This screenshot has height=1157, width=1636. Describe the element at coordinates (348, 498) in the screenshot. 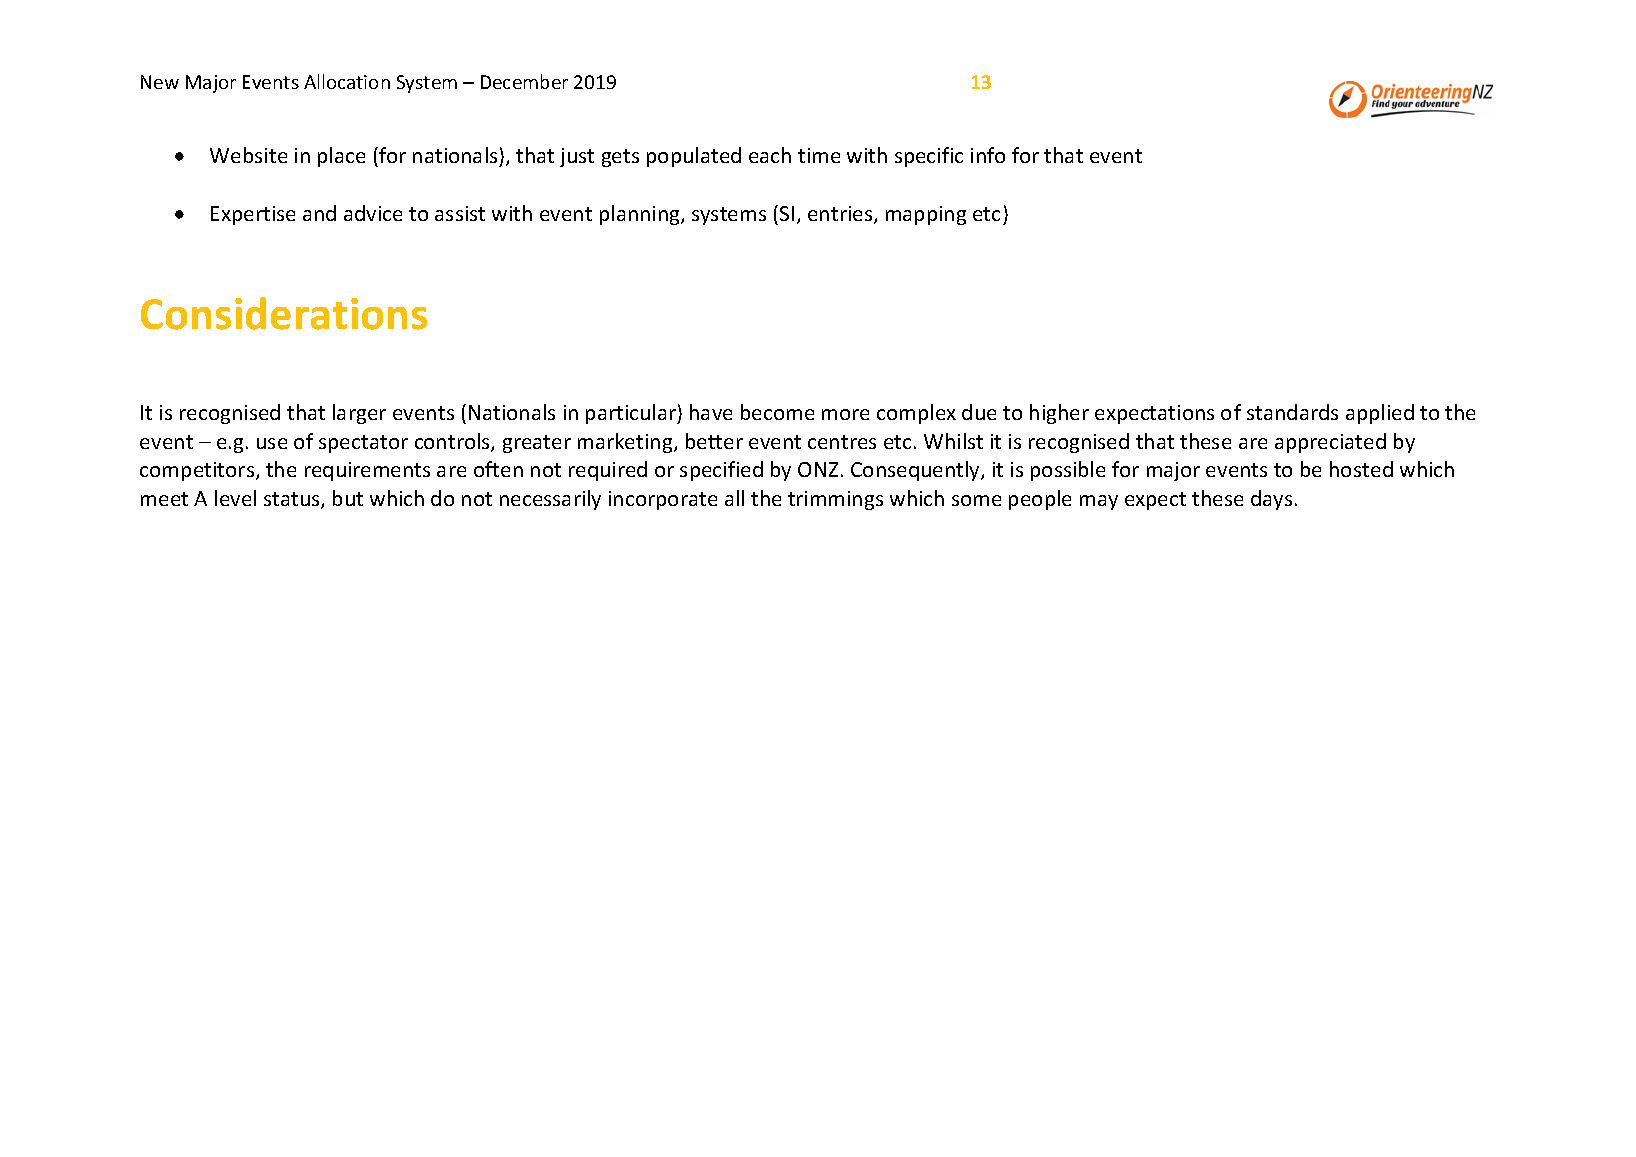

I see `but` at that location.
